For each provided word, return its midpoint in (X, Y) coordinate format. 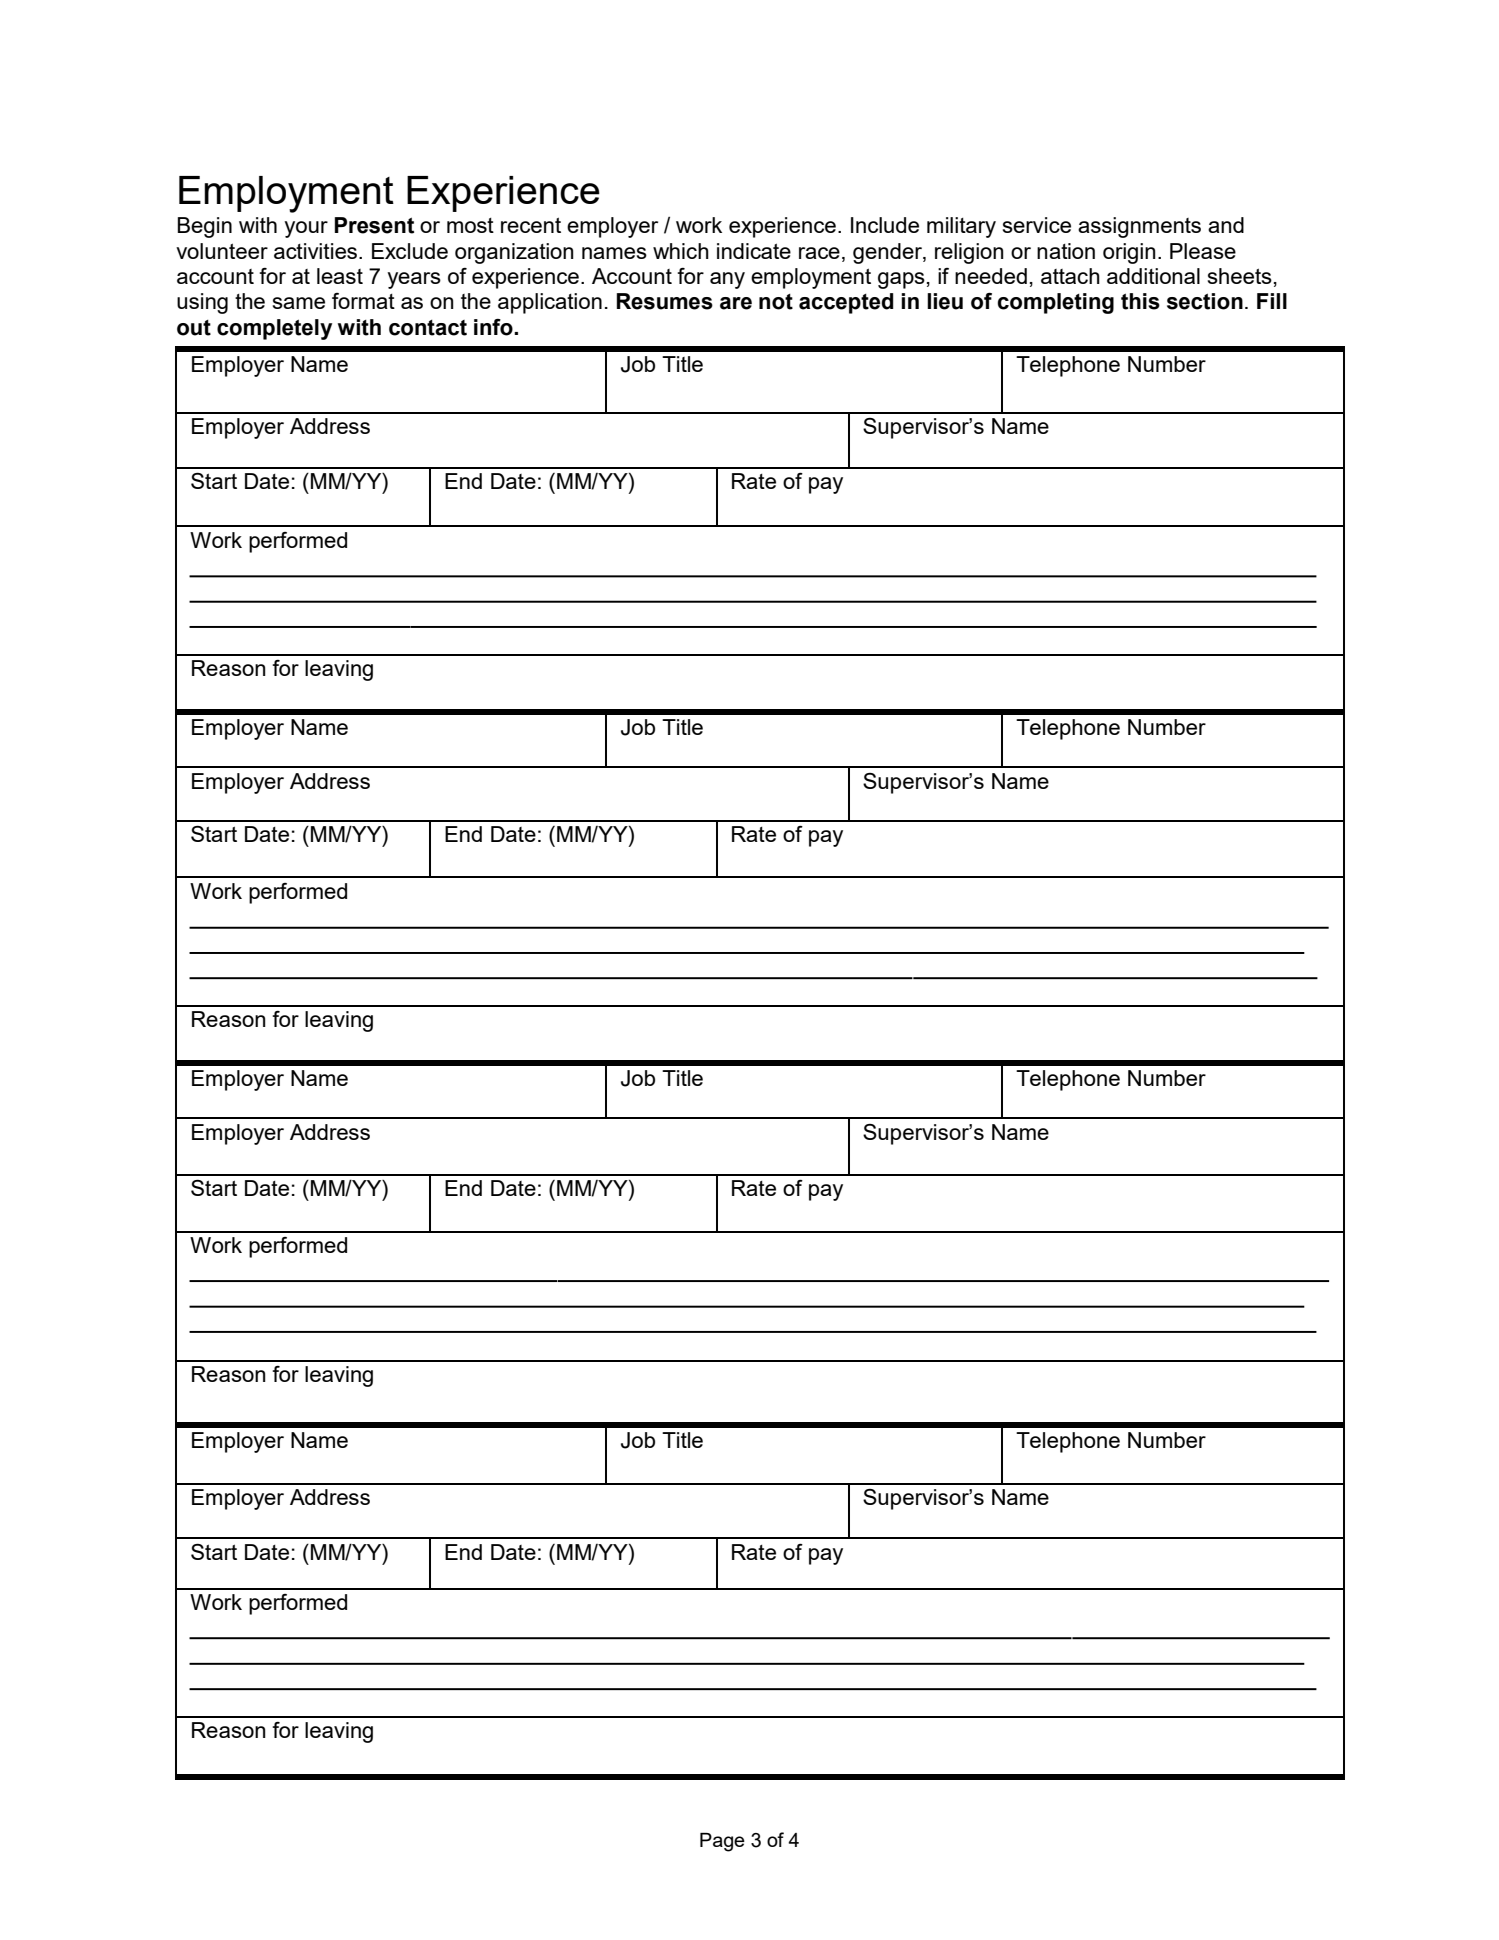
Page (722, 1842)
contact (428, 328)
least (340, 276)
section (1205, 301)
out (194, 328)
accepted (846, 303)
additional (1153, 276)
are (736, 303)
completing (1056, 303)
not (776, 302)
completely (274, 329)
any (727, 280)
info (494, 327)
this (1140, 301)
